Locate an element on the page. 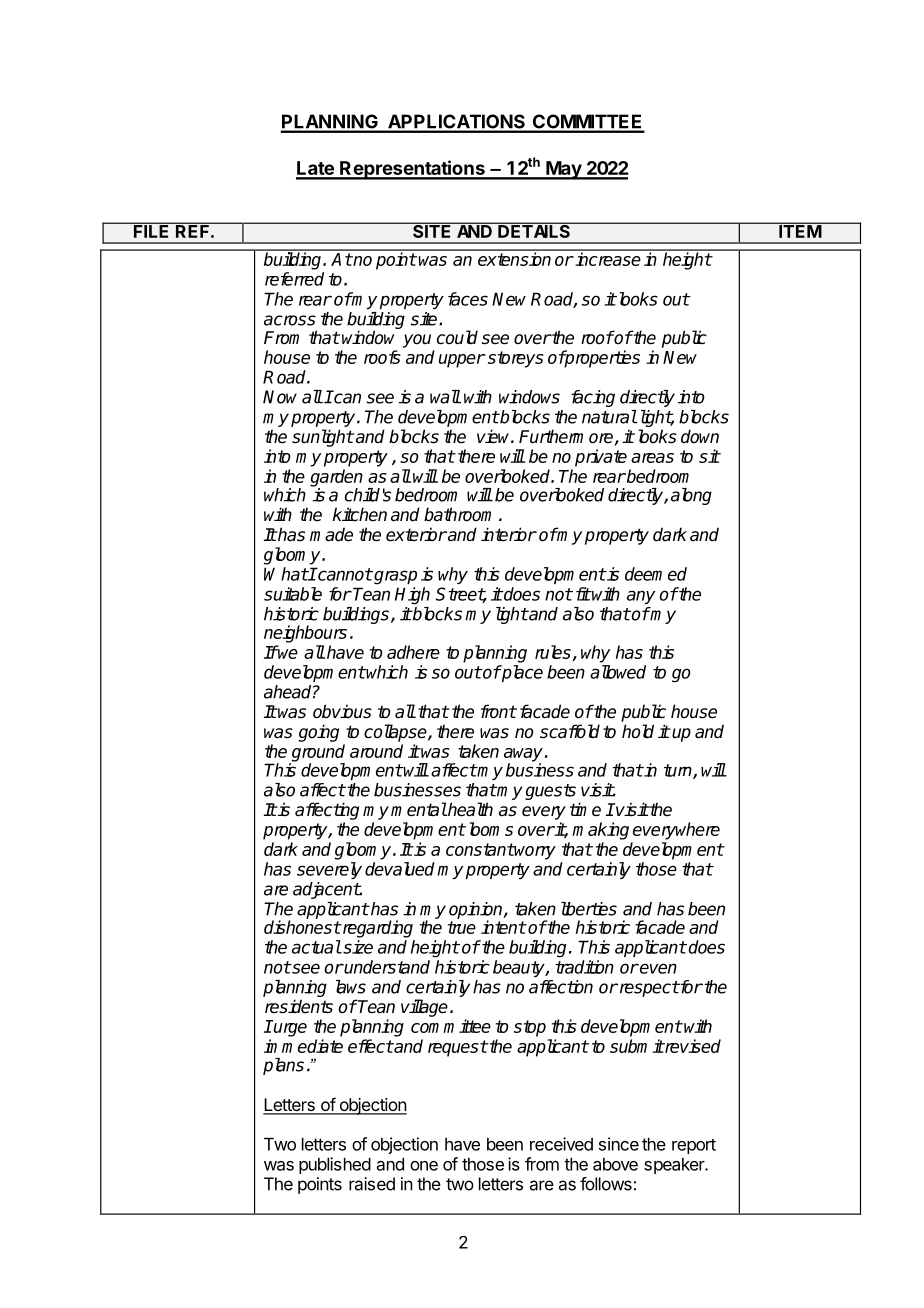 The image size is (924, 1308). plans is located at coordinates (283, 1066).
